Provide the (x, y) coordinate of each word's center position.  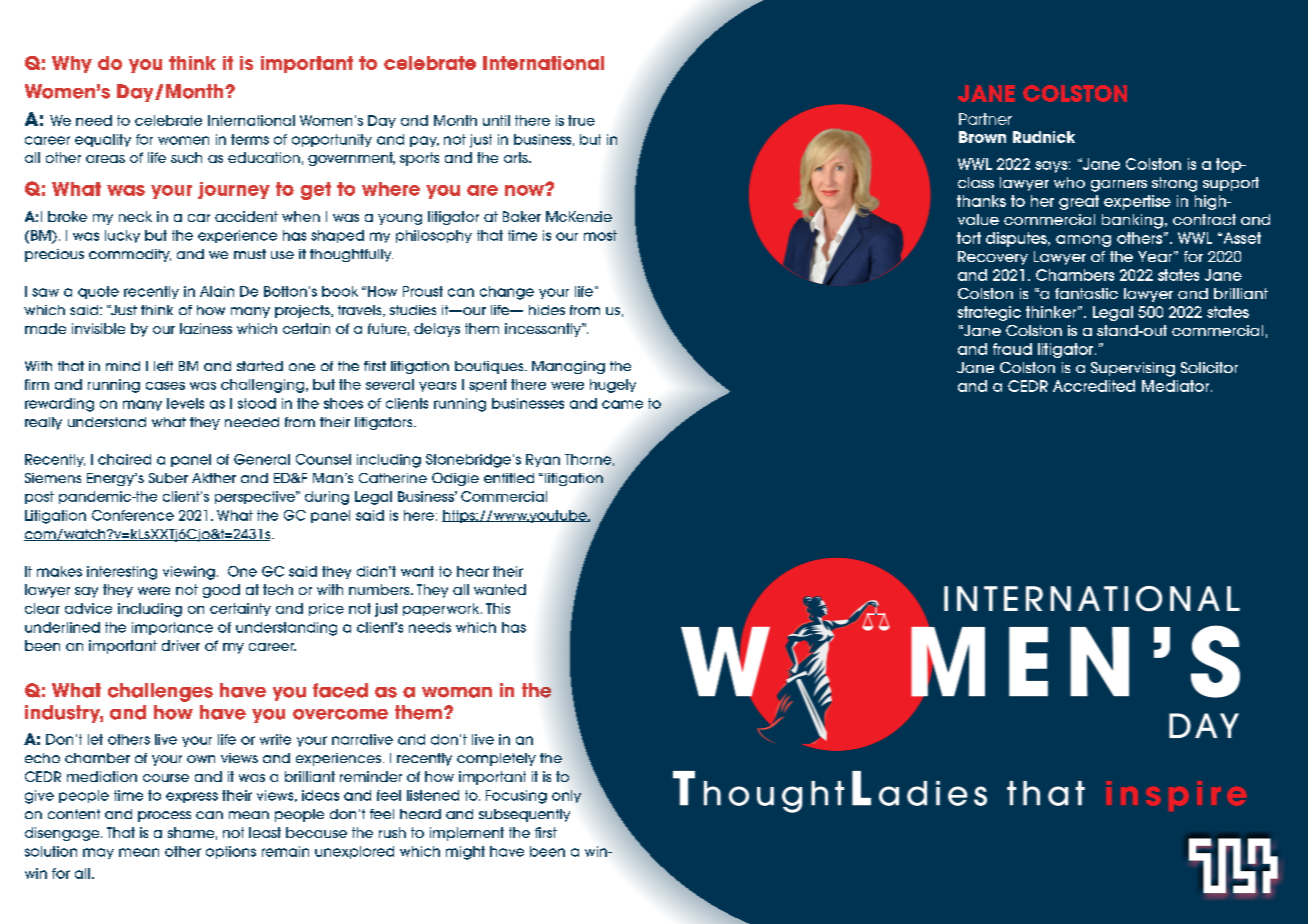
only (566, 796)
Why (72, 64)
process (164, 816)
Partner (985, 119)
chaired (124, 459)
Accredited (1094, 386)
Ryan (543, 460)
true (581, 120)
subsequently (524, 815)
